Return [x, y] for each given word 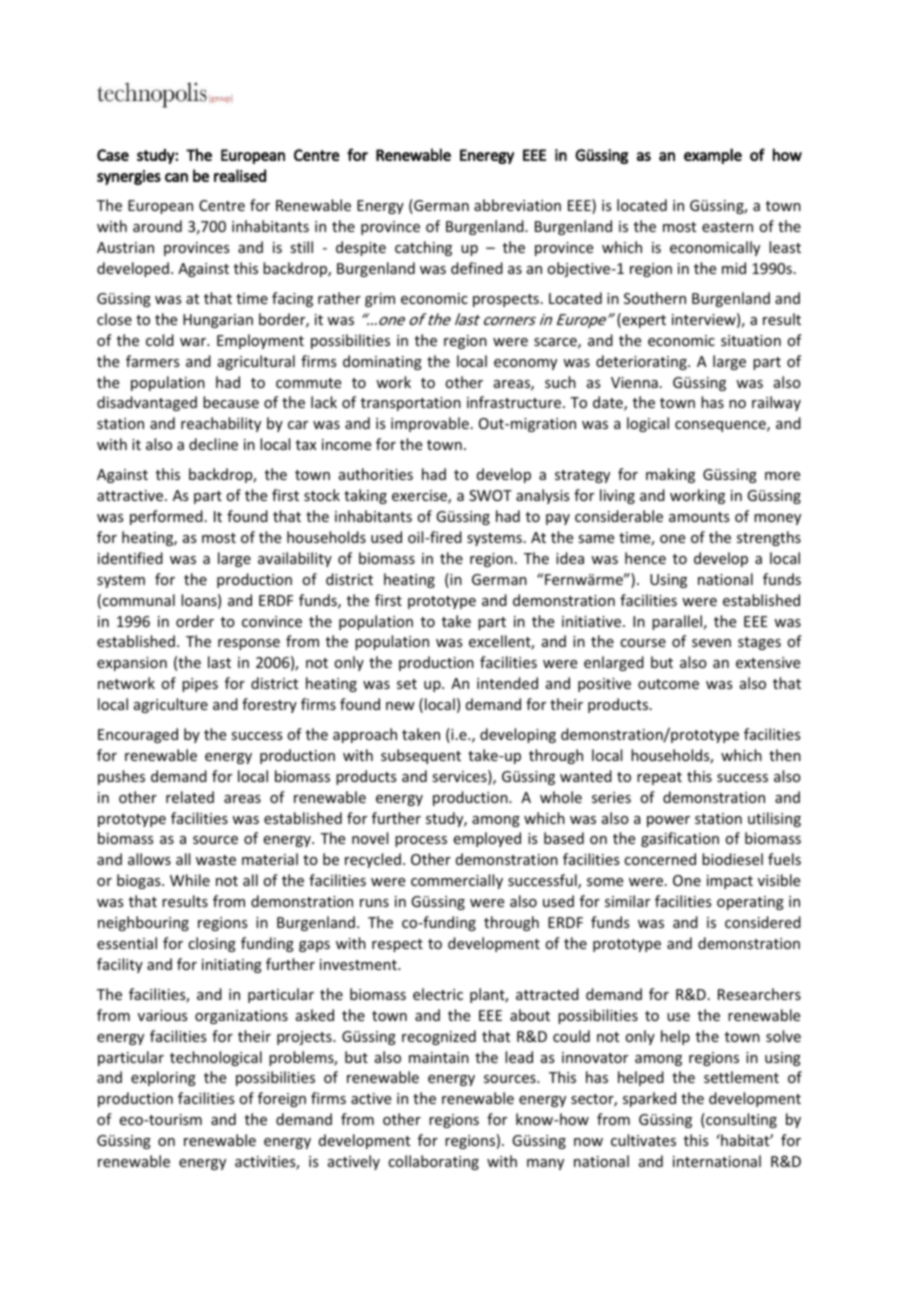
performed [166, 517]
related [190, 797]
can [176, 177]
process [421, 841]
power [668, 821]
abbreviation [517, 205]
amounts [699, 517]
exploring [163, 1078]
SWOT [490, 495]
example [713, 156]
